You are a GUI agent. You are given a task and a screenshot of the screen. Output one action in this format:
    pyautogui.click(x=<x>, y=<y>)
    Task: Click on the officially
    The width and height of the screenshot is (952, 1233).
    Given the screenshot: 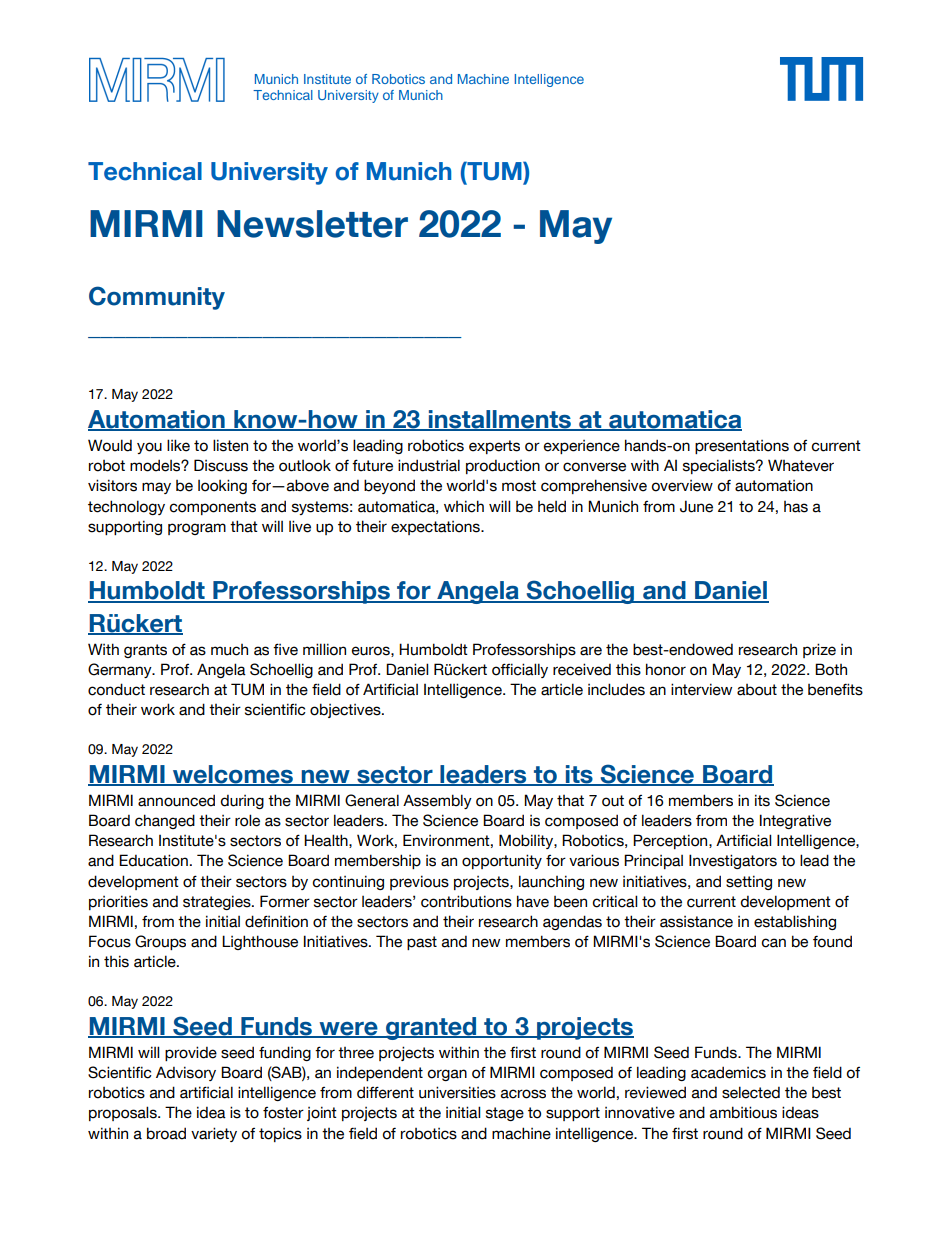 What is the action you would take?
    pyautogui.click(x=520, y=670)
